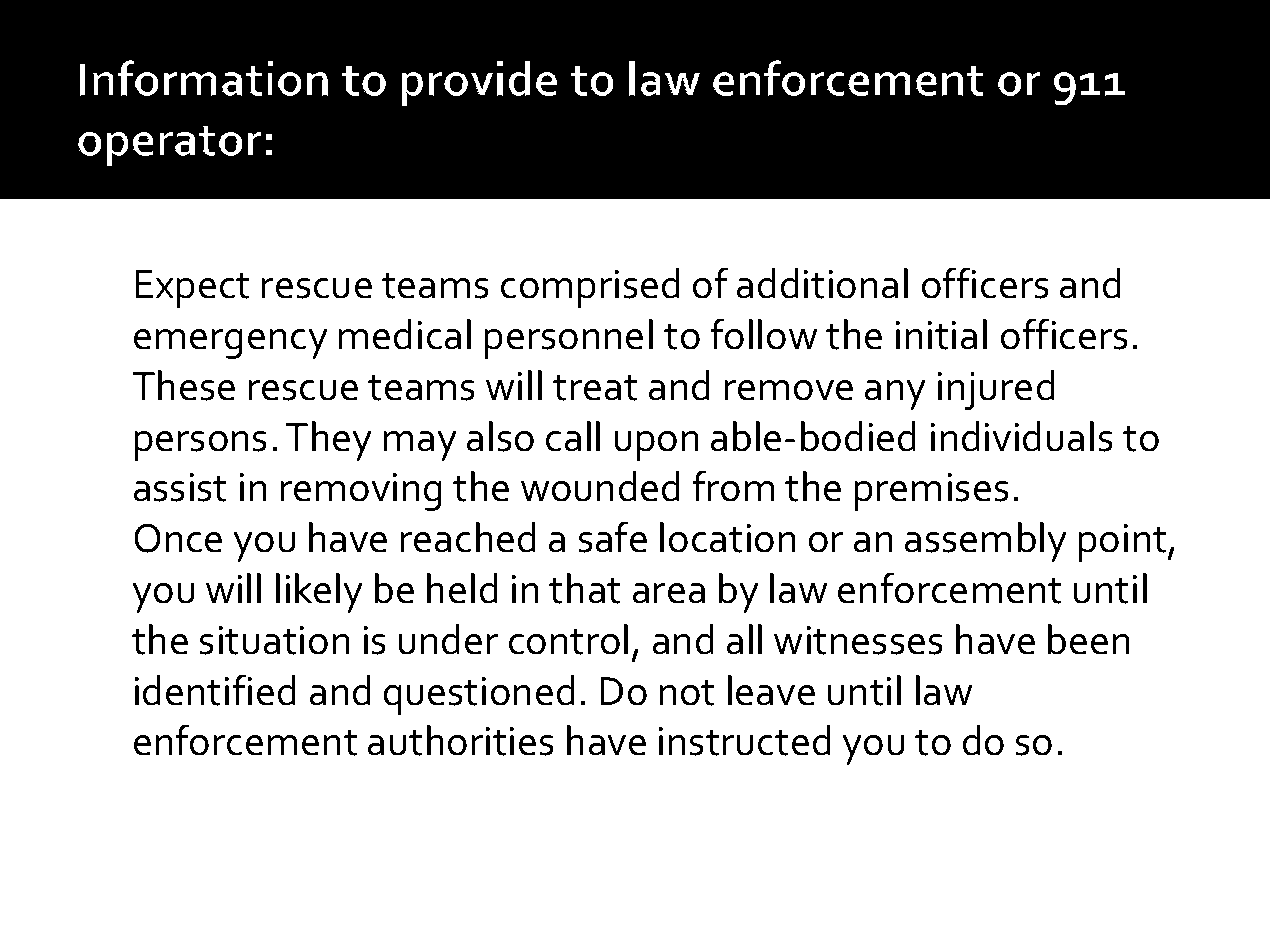 The height and width of the screenshot is (952, 1270). I want to click on comprised, so click(590, 288).
